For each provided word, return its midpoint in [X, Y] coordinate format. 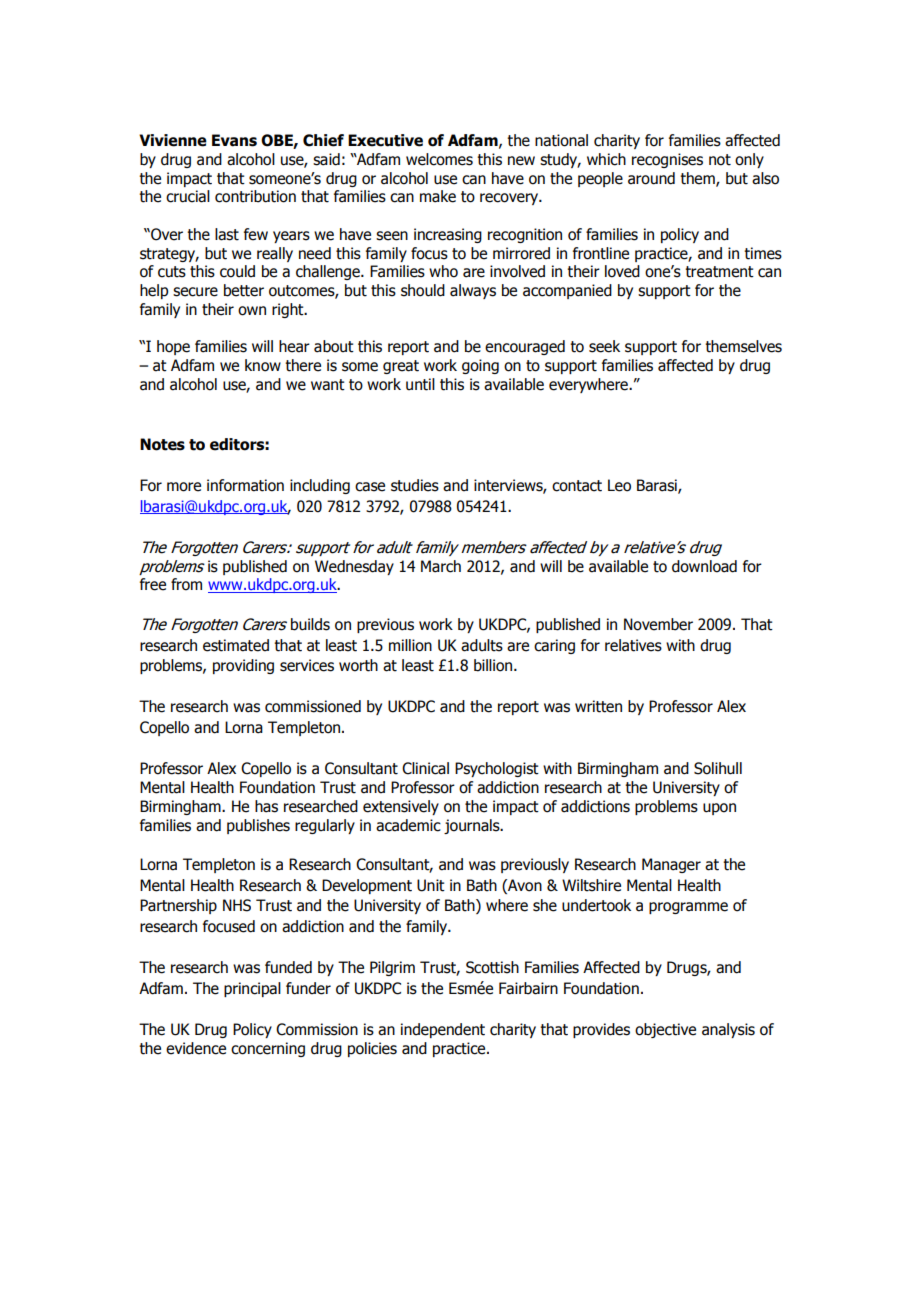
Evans [234, 140]
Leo [619, 485]
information [245, 485]
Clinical [425, 768]
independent [443, 1030]
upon [719, 809]
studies [415, 485]
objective [665, 1030]
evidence [196, 1048]
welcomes [439, 159]
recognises [667, 160]
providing [243, 666]
